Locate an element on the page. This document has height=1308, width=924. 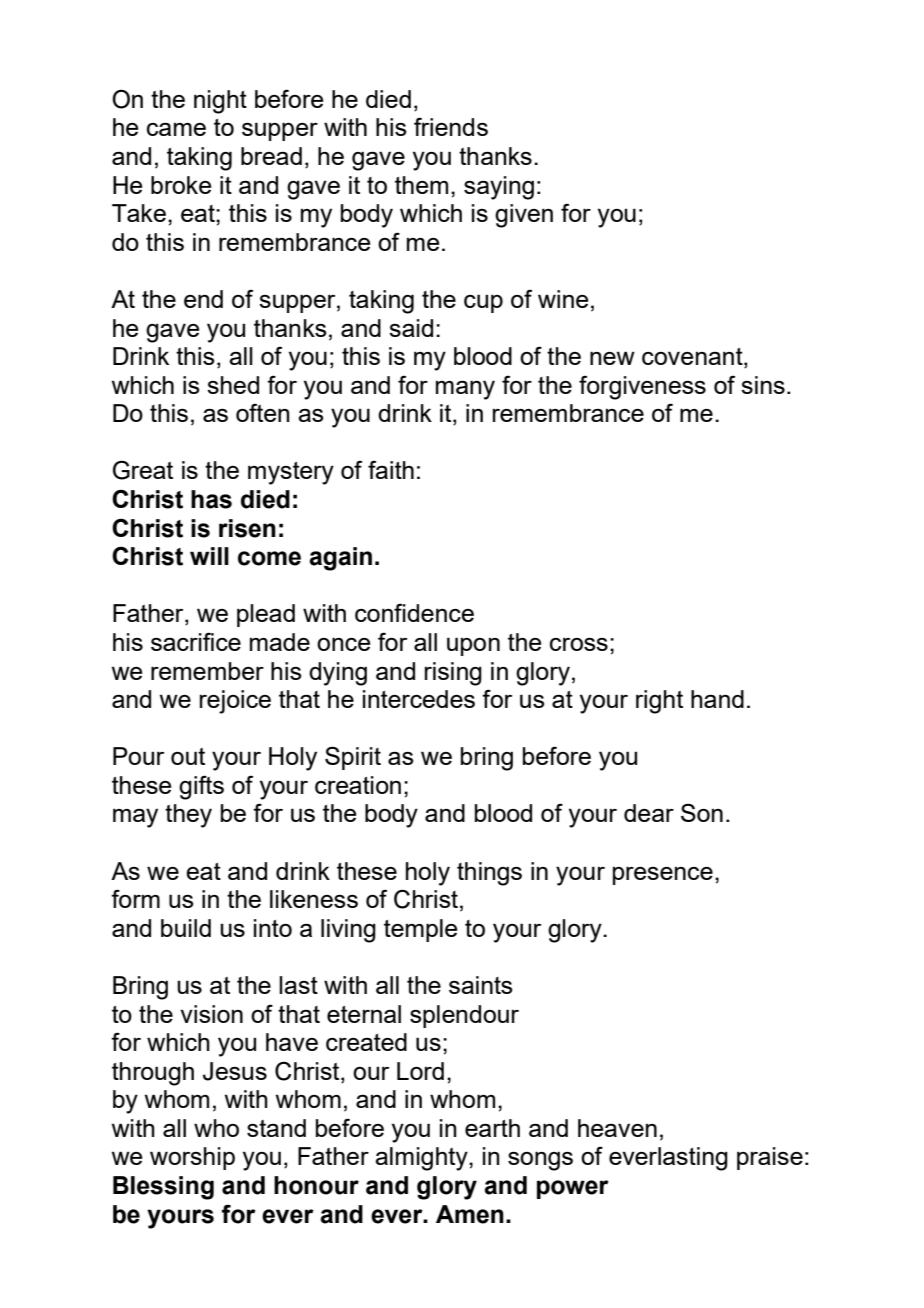
almighty is located at coordinates (422, 1159).
